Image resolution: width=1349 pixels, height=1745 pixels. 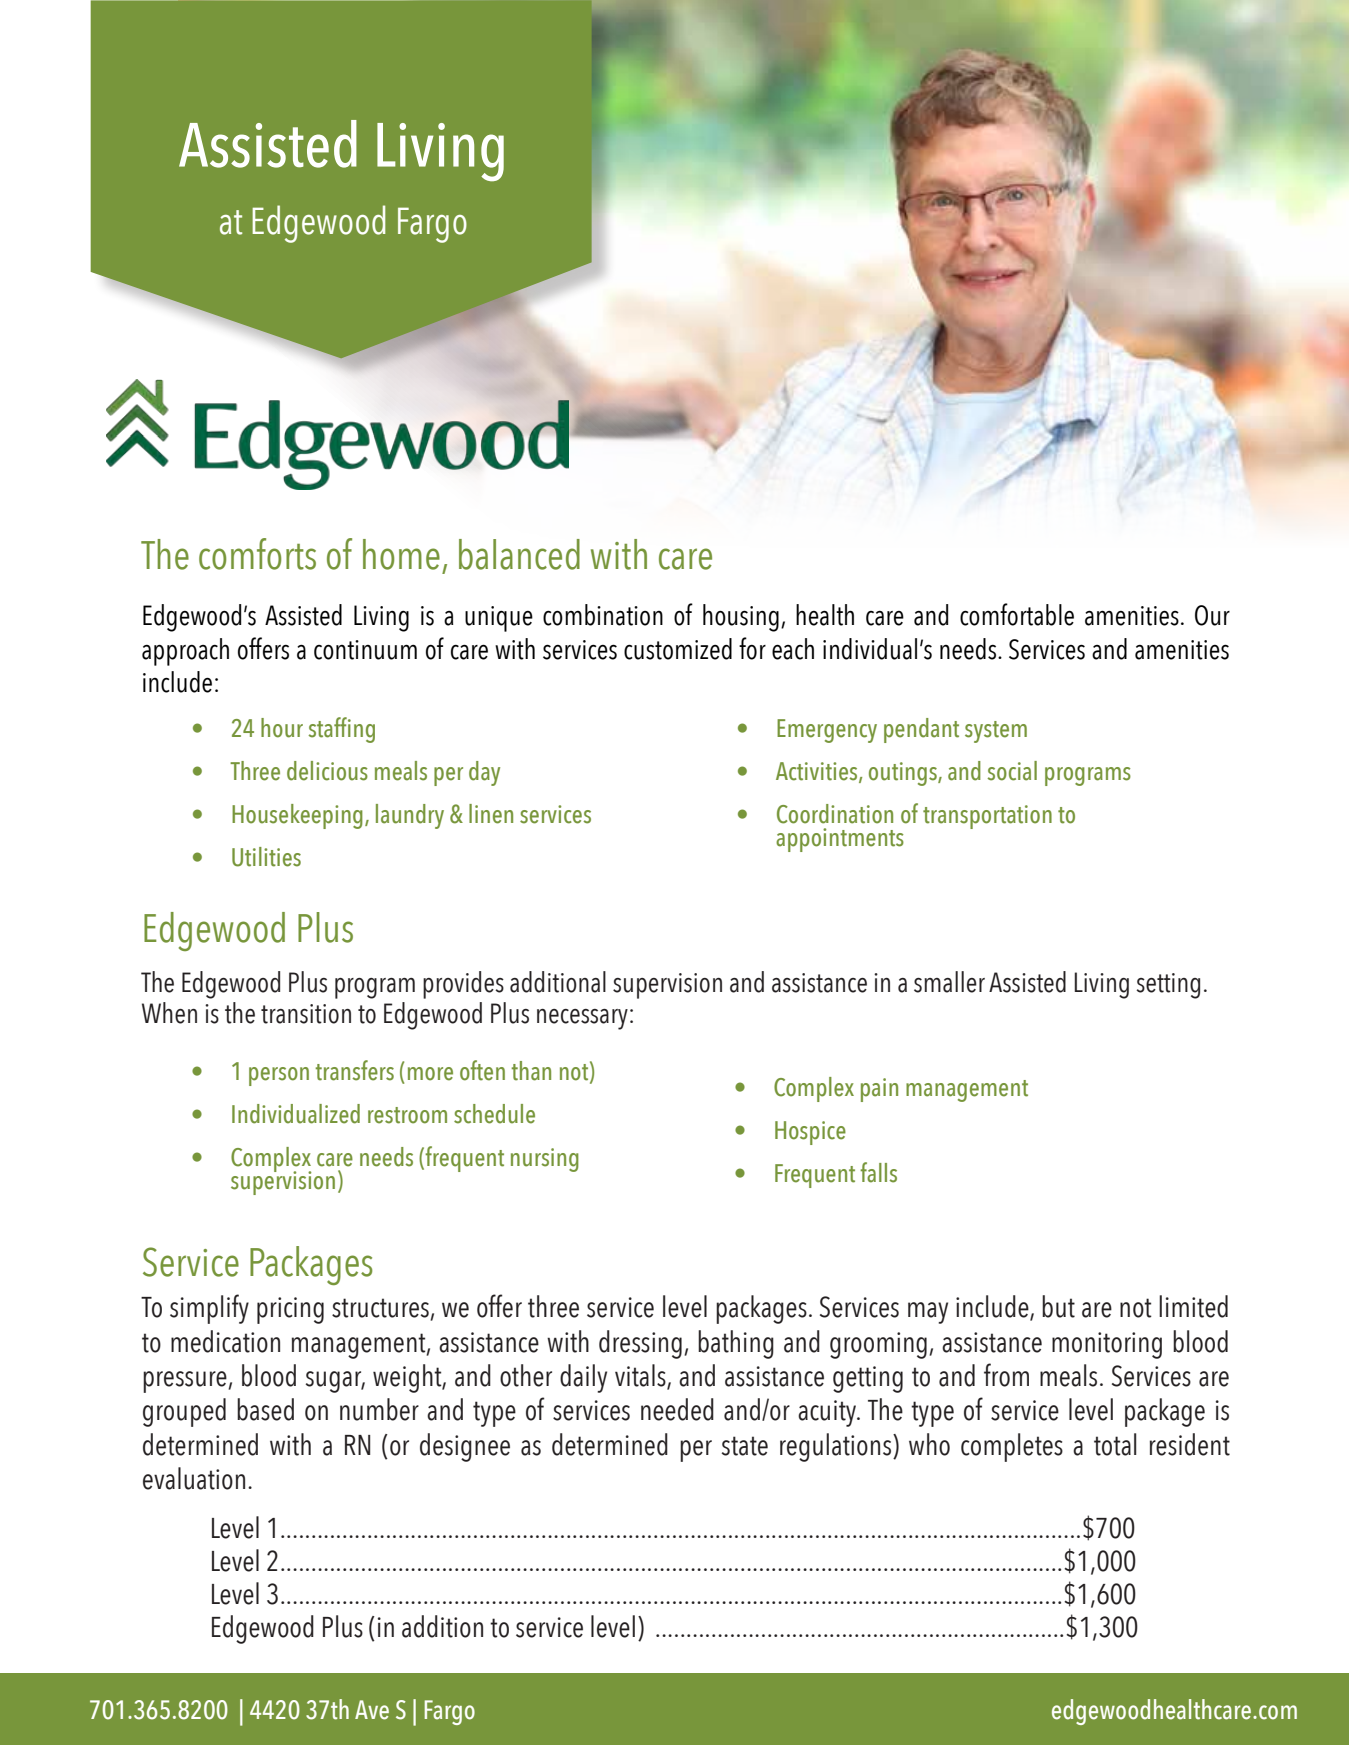 What do you see at coordinates (265, 1409) in the screenshot?
I see `based` at bounding box center [265, 1409].
